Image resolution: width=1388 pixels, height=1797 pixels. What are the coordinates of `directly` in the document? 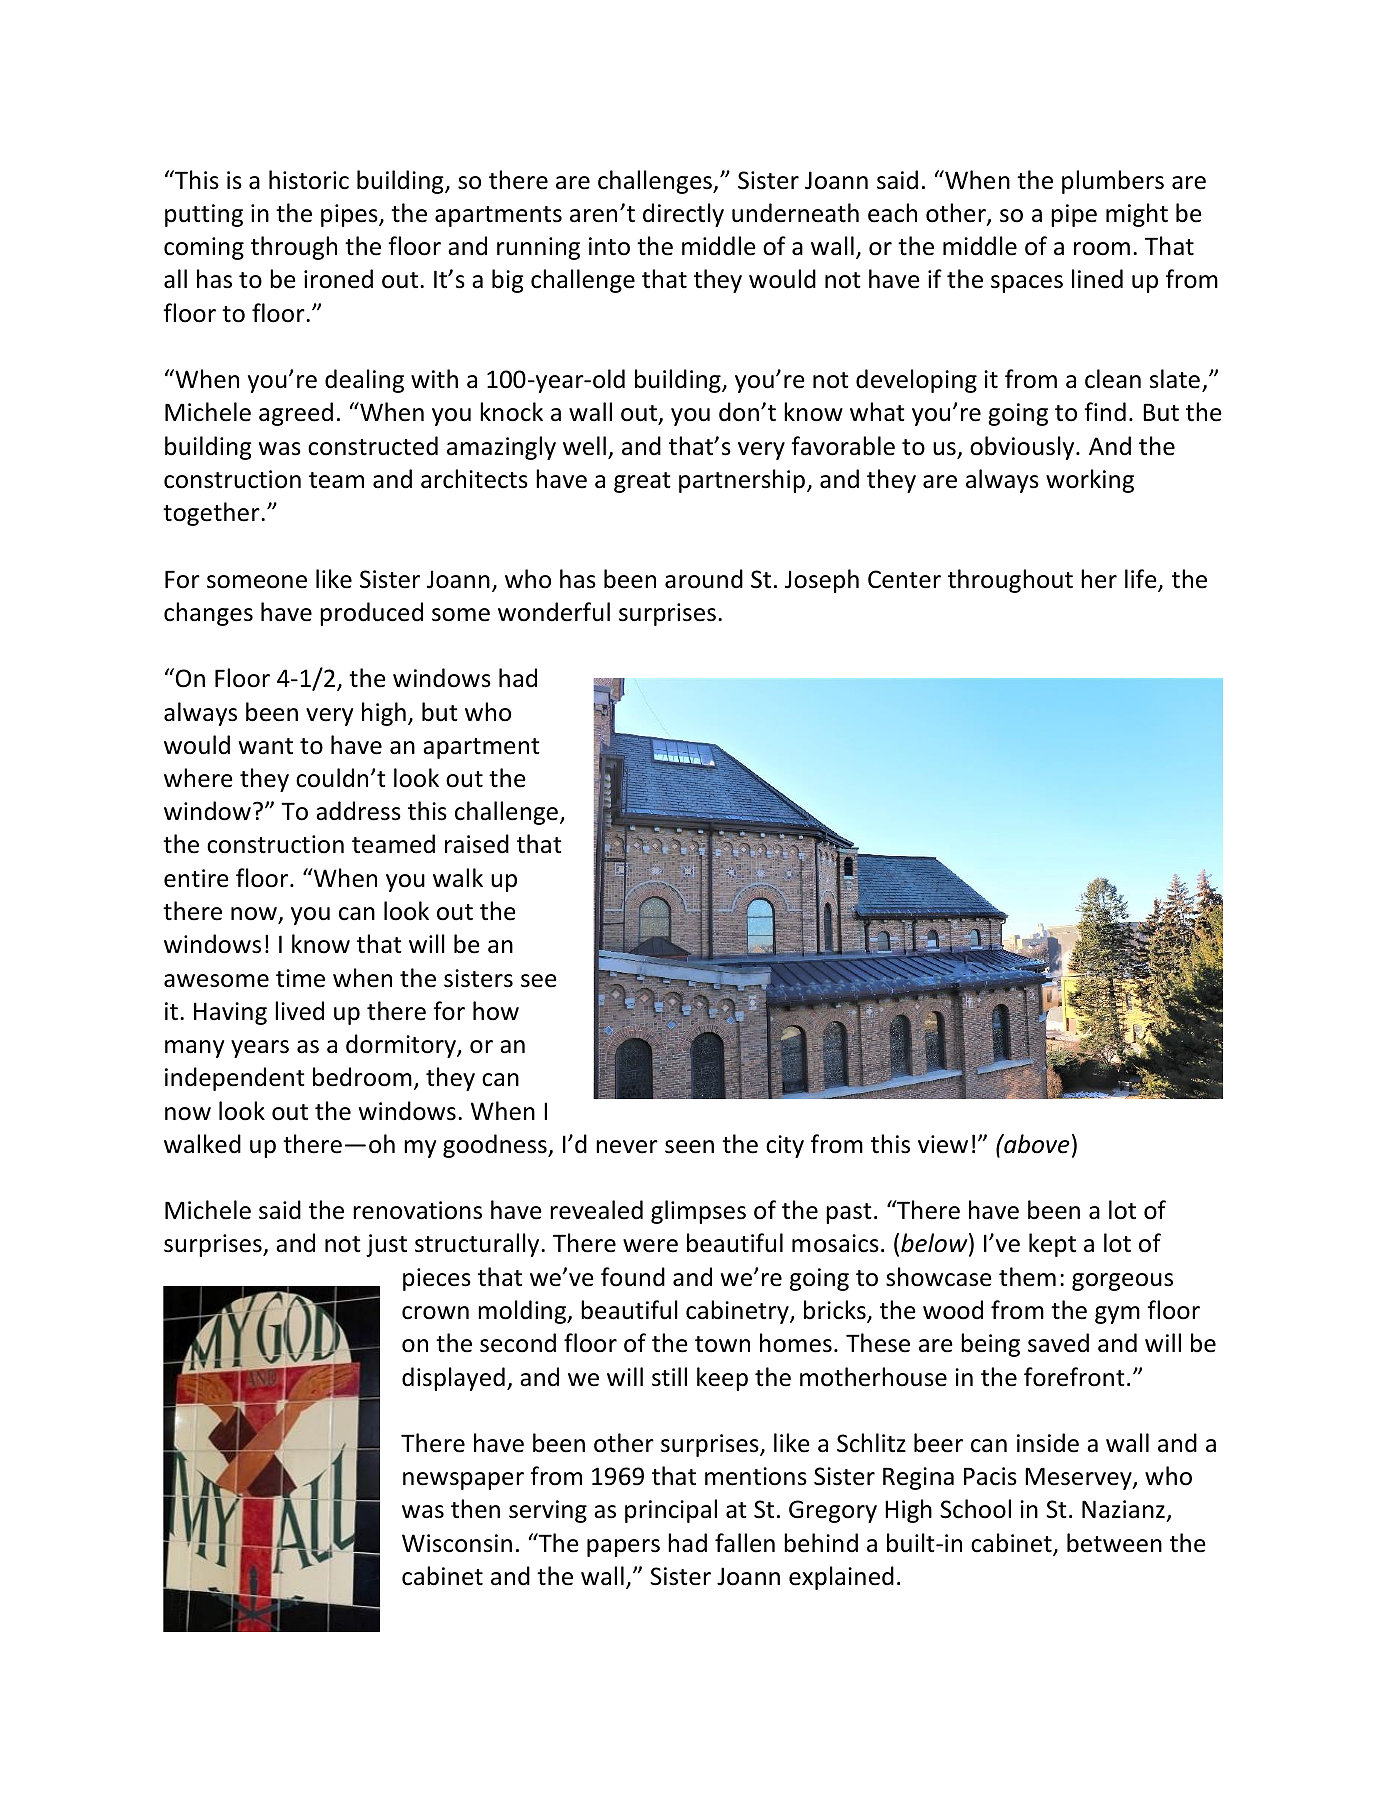 It's located at (683, 215).
